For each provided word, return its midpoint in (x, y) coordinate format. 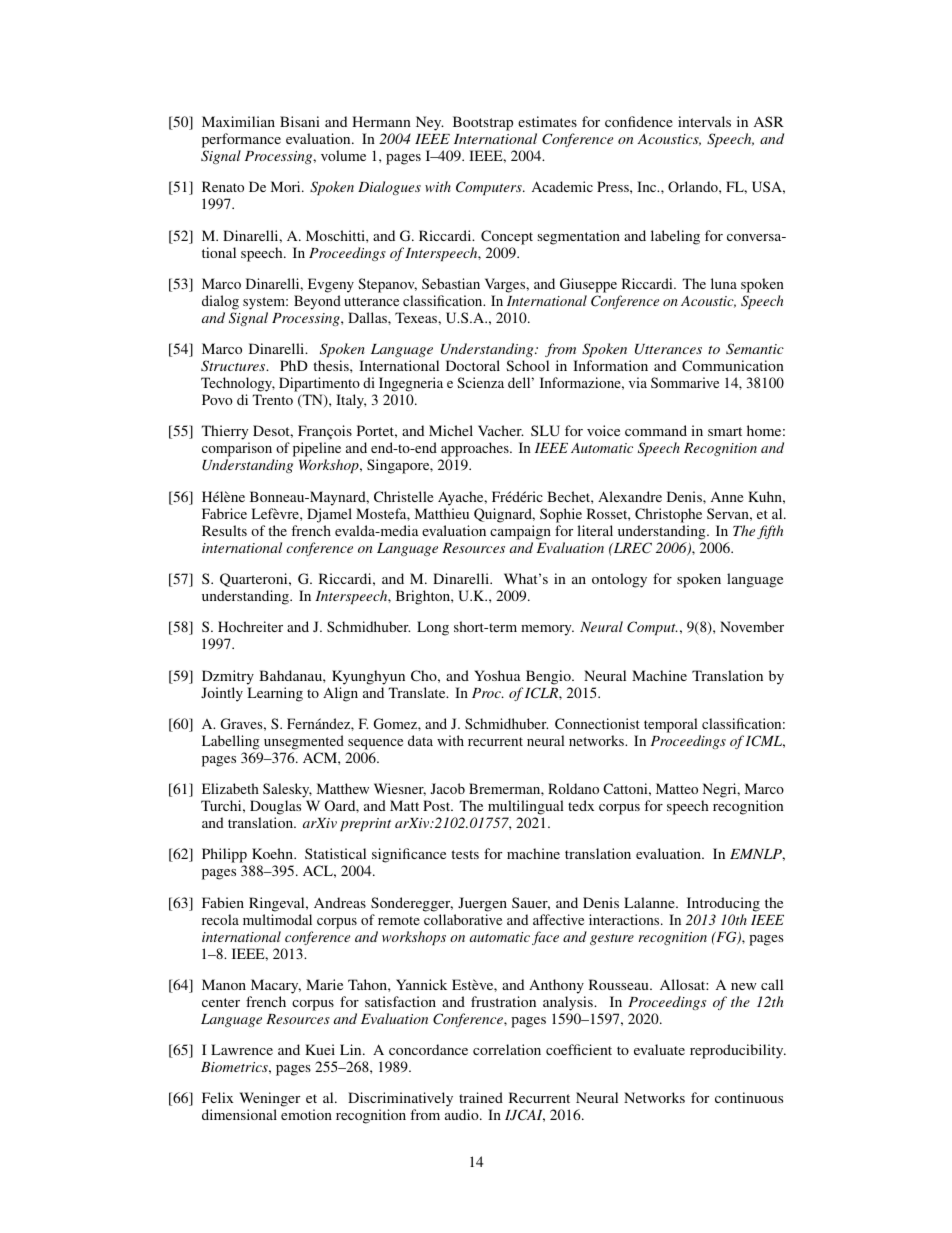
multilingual (526, 807)
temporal (671, 725)
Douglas (275, 807)
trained (481, 1097)
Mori (287, 186)
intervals (704, 121)
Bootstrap (483, 123)
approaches (475, 451)
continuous (749, 1097)
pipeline (317, 451)
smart (725, 431)
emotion (306, 1114)
